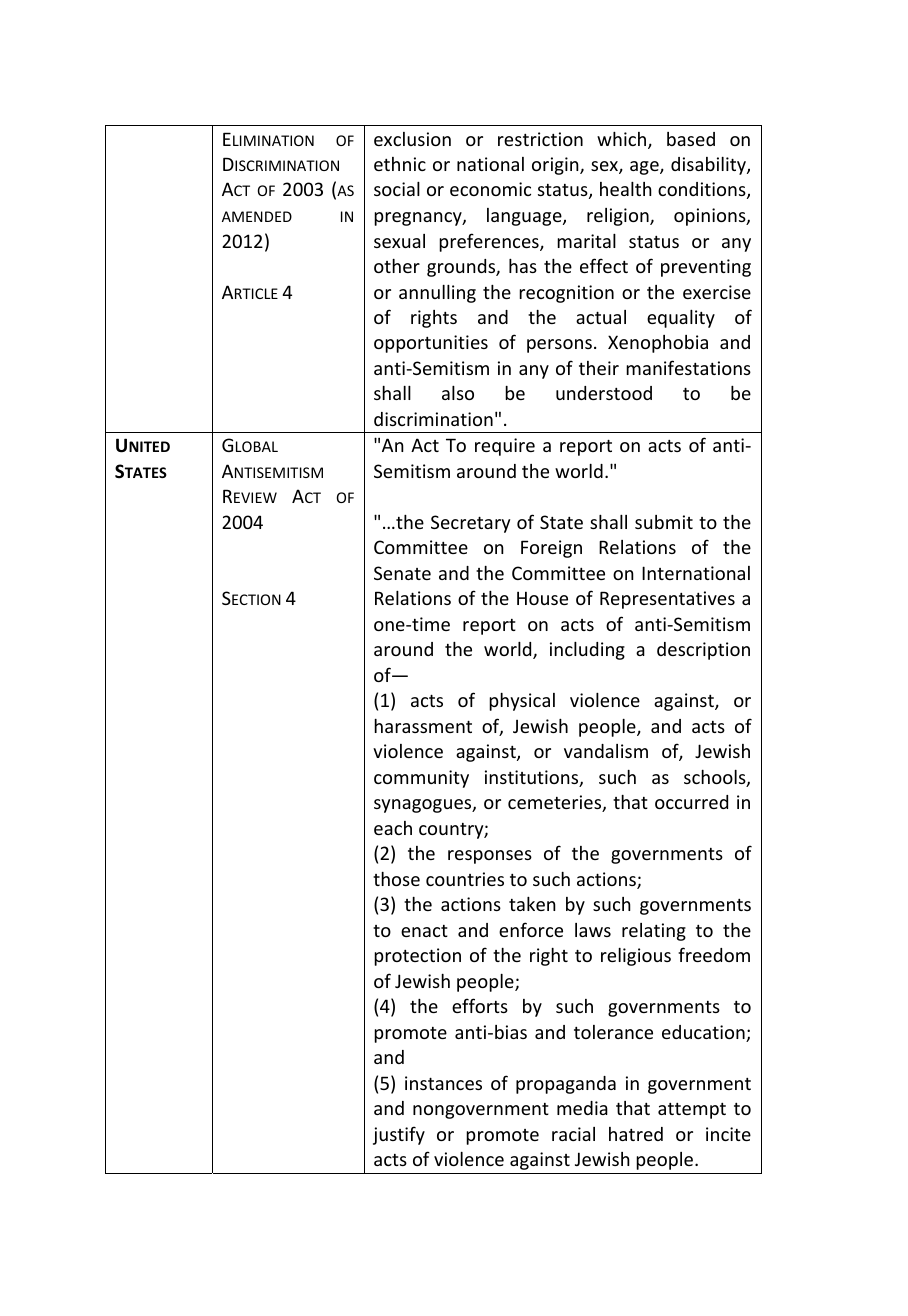 The height and width of the screenshot is (1316, 908). Describe the element at coordinates (402, 573) in the screenshot. I see `Senate` at that location.
